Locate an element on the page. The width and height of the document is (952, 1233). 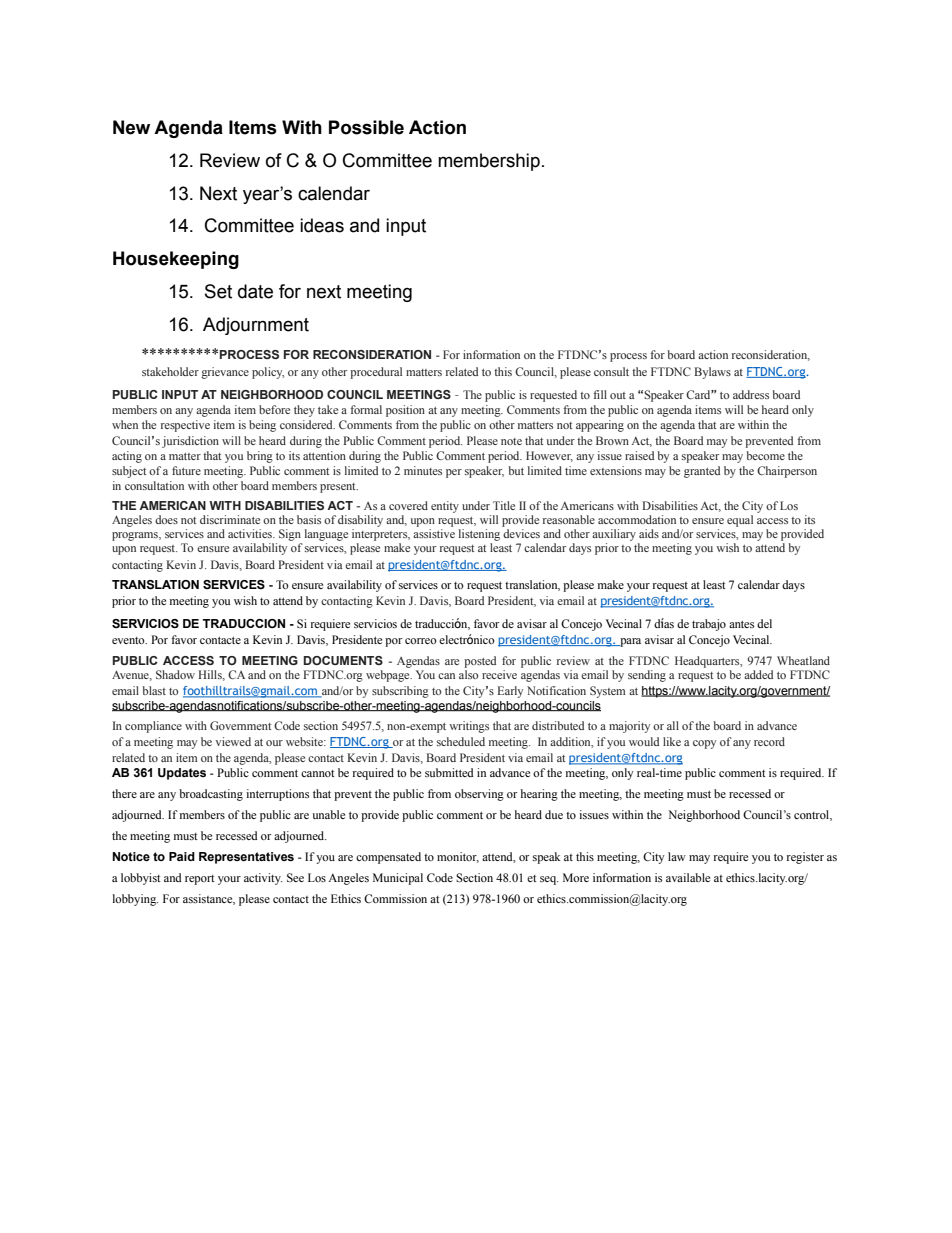
Bylaws is located at coordinates (712, 373).
